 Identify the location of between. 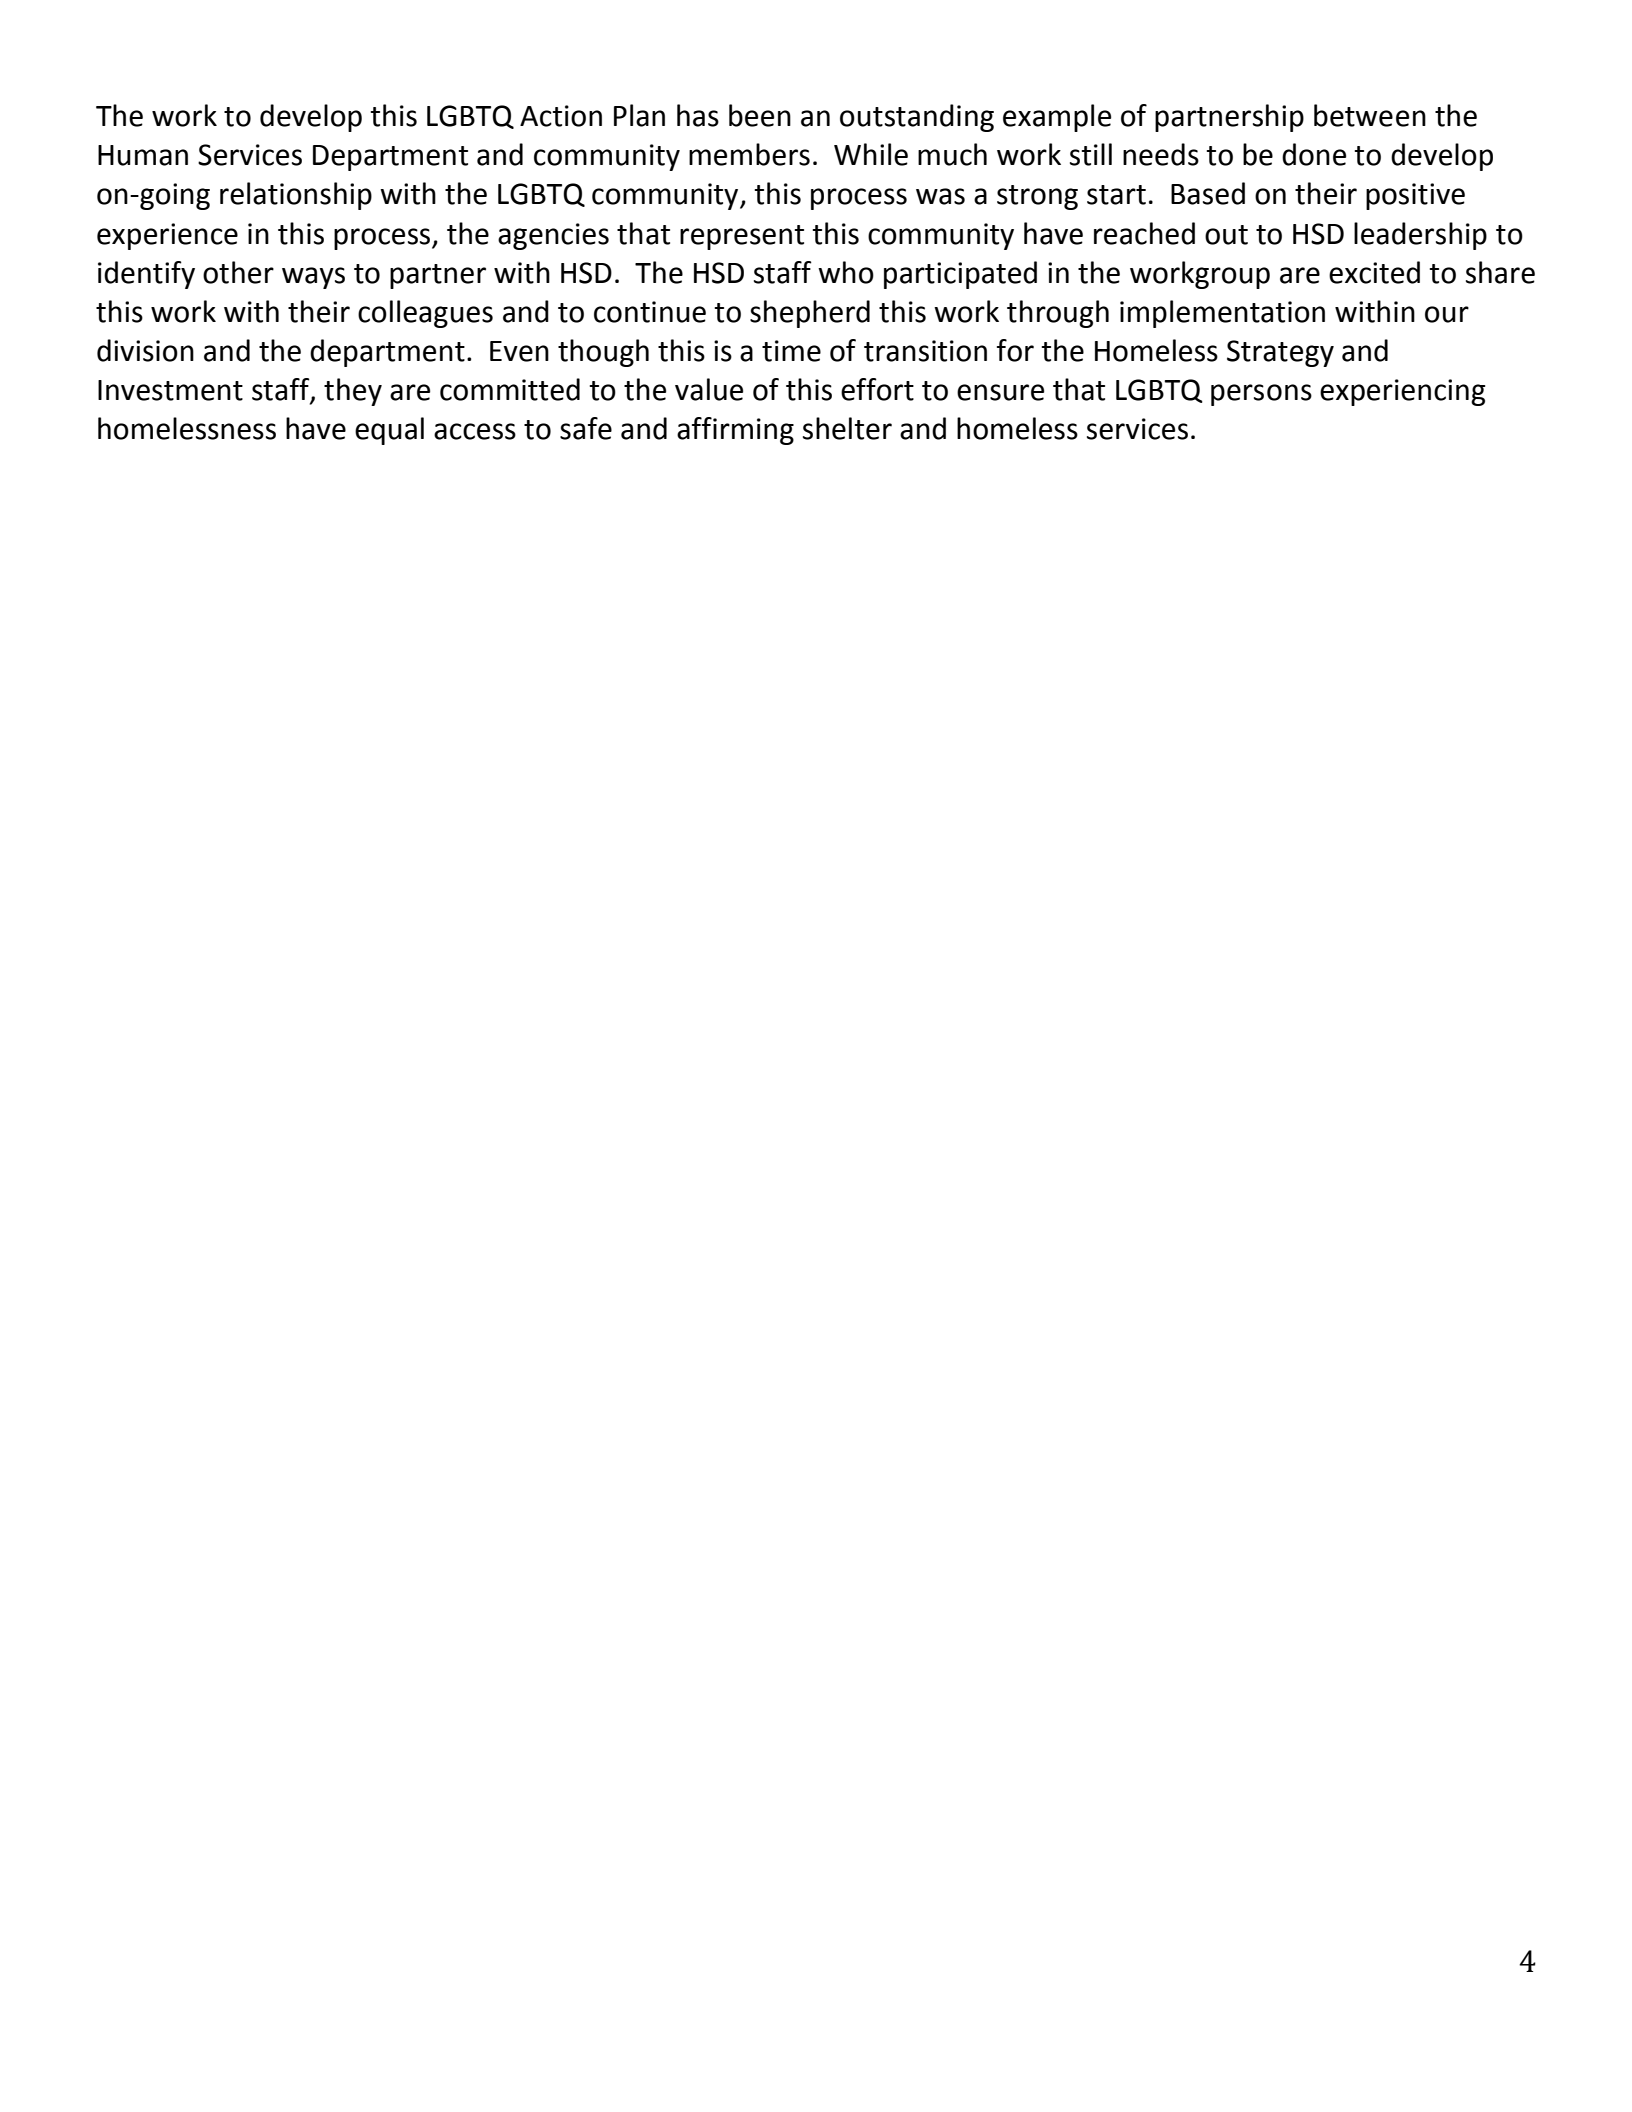
(1370, 115).
